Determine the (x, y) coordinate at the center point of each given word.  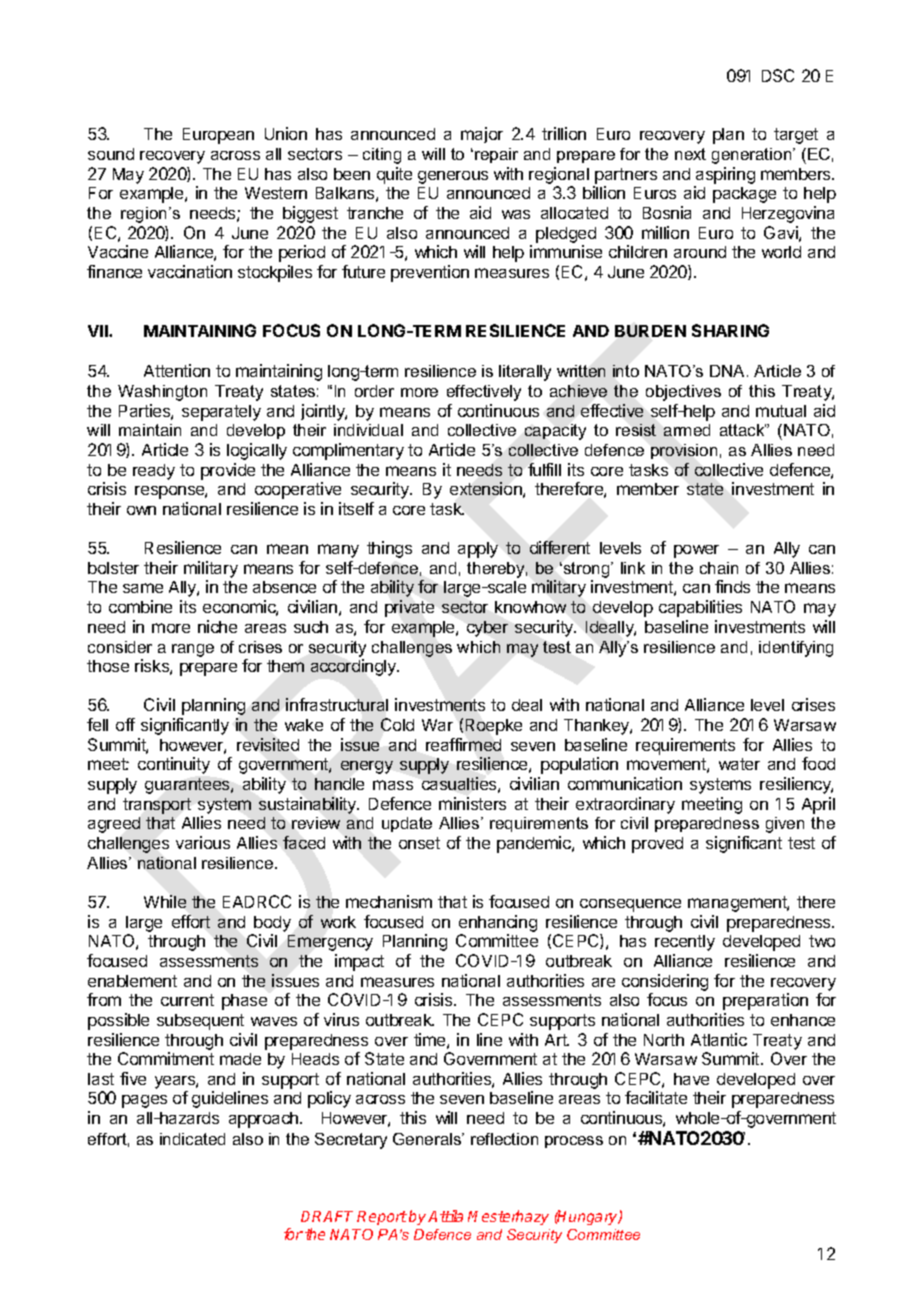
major (482, 135)
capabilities (700, 608)
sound (111, 154)
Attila (445, 1216)
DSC (778, 75)
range (193, 650)
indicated (192, 1139)
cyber (487, 629)
